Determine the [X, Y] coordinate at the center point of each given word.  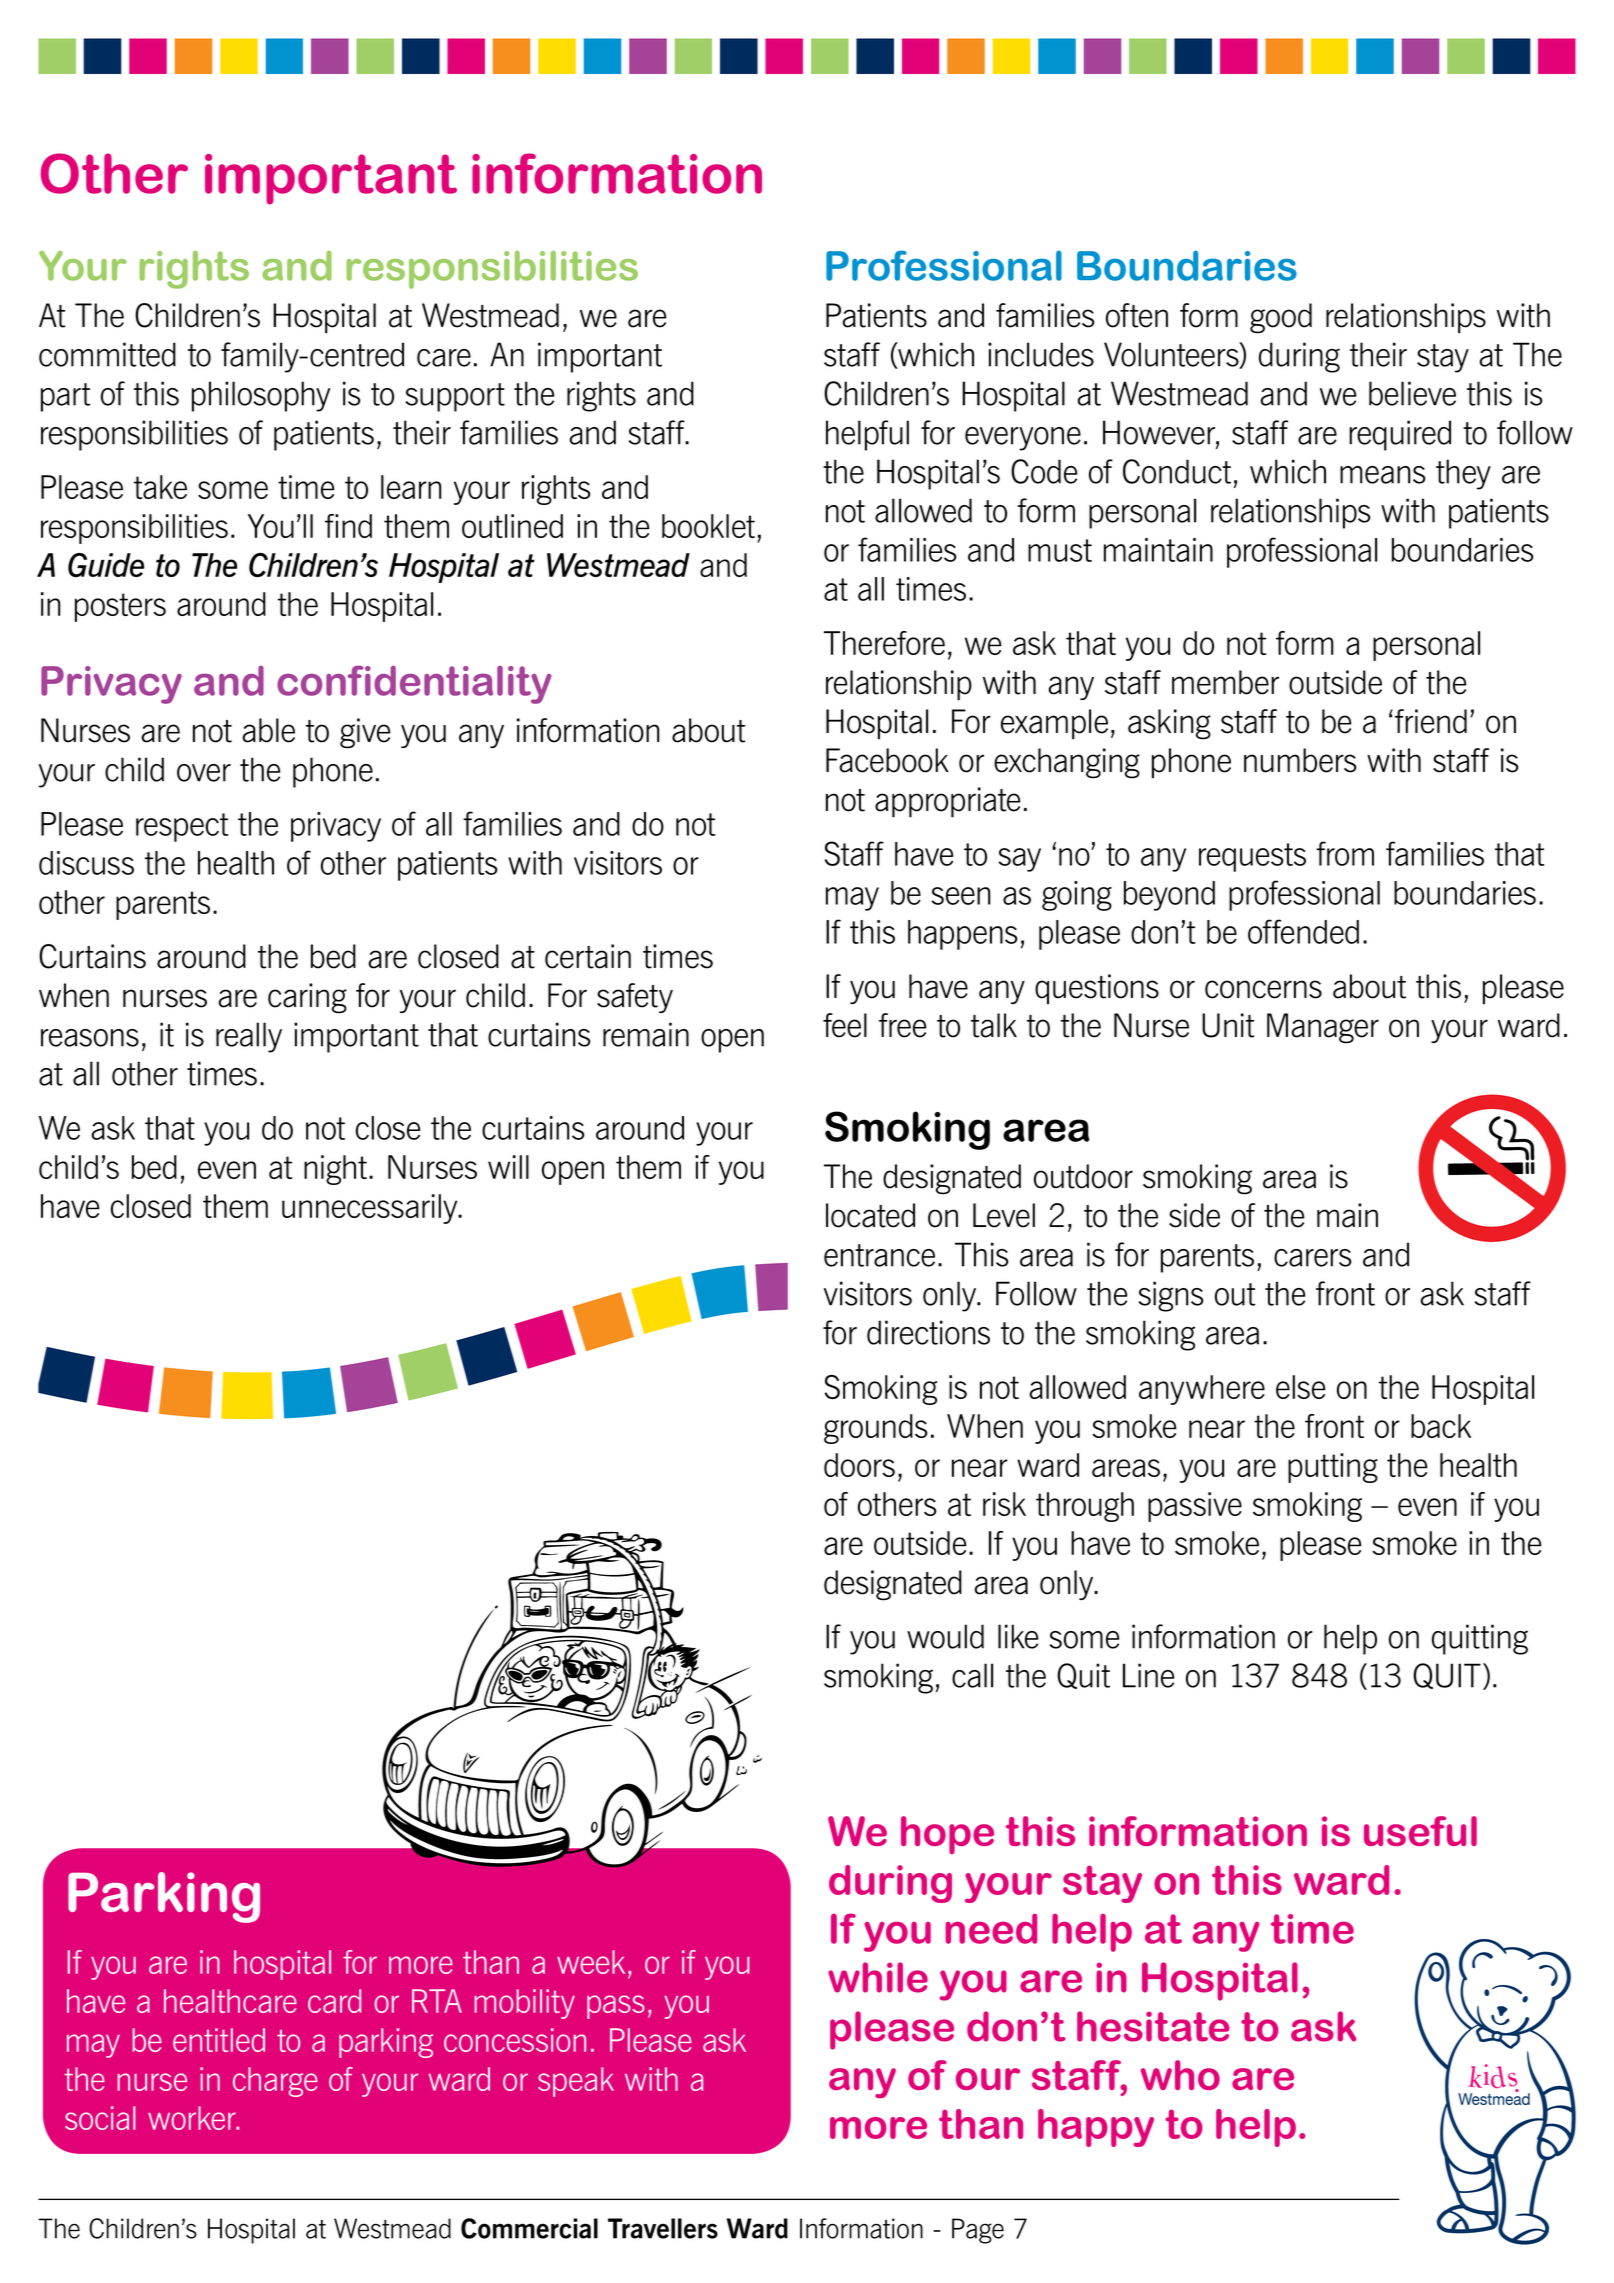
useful [1420, 1831]
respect [182, 827]
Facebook [887, 760]
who [1180, 2075]
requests [1252, 857]
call [972, 1675]
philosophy [261, 396]
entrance [879, 1255]
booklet [708, 526]
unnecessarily [371, 1209]
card [334, 2001]
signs [1171, 1296]
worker [193, 2118]
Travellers [663, 2228]
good [1281, 318]
